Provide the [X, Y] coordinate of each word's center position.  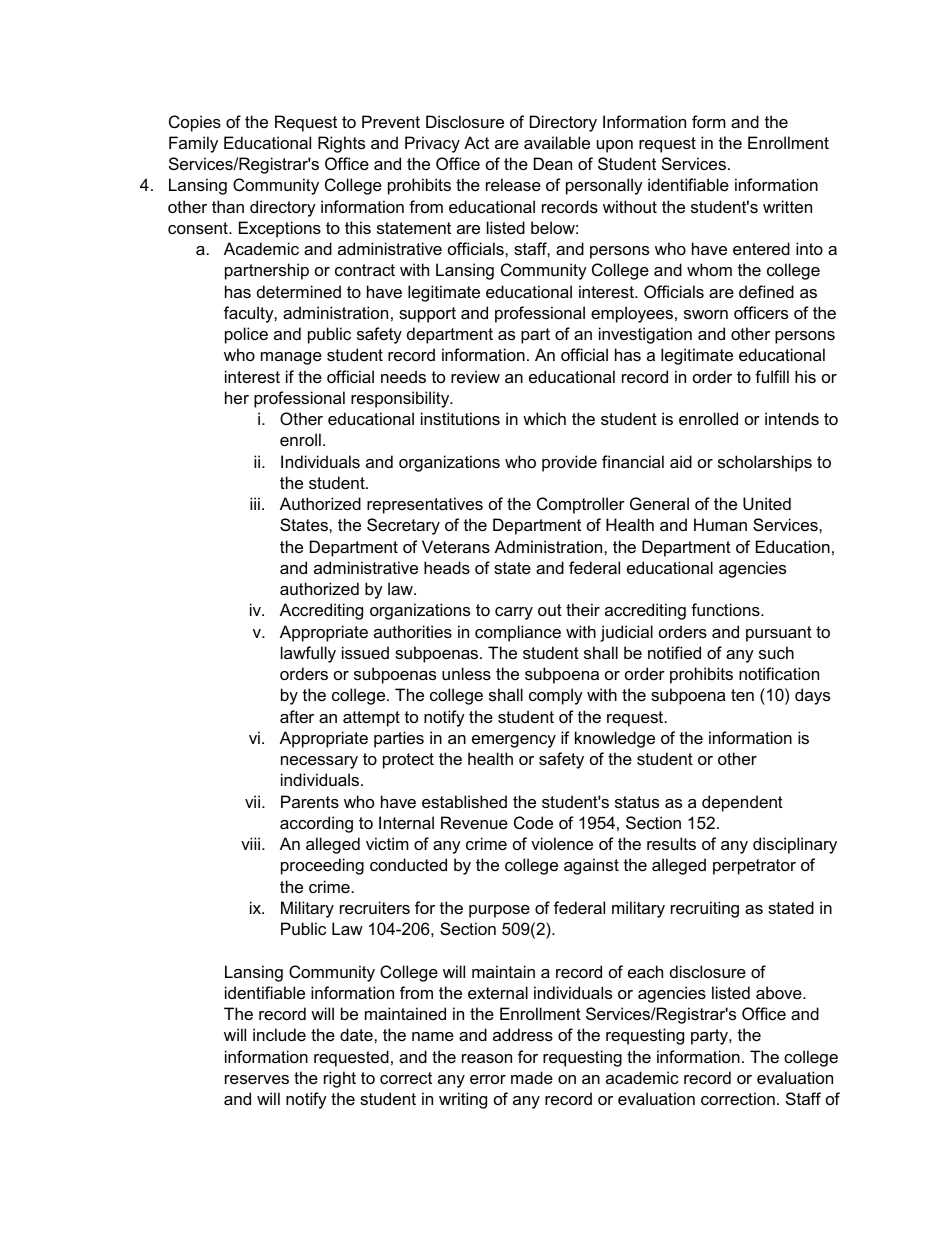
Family [193, 144]
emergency [514, 741]
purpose [499, 911]
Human [720, 524]
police [246, 335]
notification [779, 673]
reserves [257, 1079]
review [475, 376]
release [513, 184]
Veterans [456, 546]
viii [250, 843]
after [297, 716]
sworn [706, 314]
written [787, 206]
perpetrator [754, 867]
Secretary [403, 526]
